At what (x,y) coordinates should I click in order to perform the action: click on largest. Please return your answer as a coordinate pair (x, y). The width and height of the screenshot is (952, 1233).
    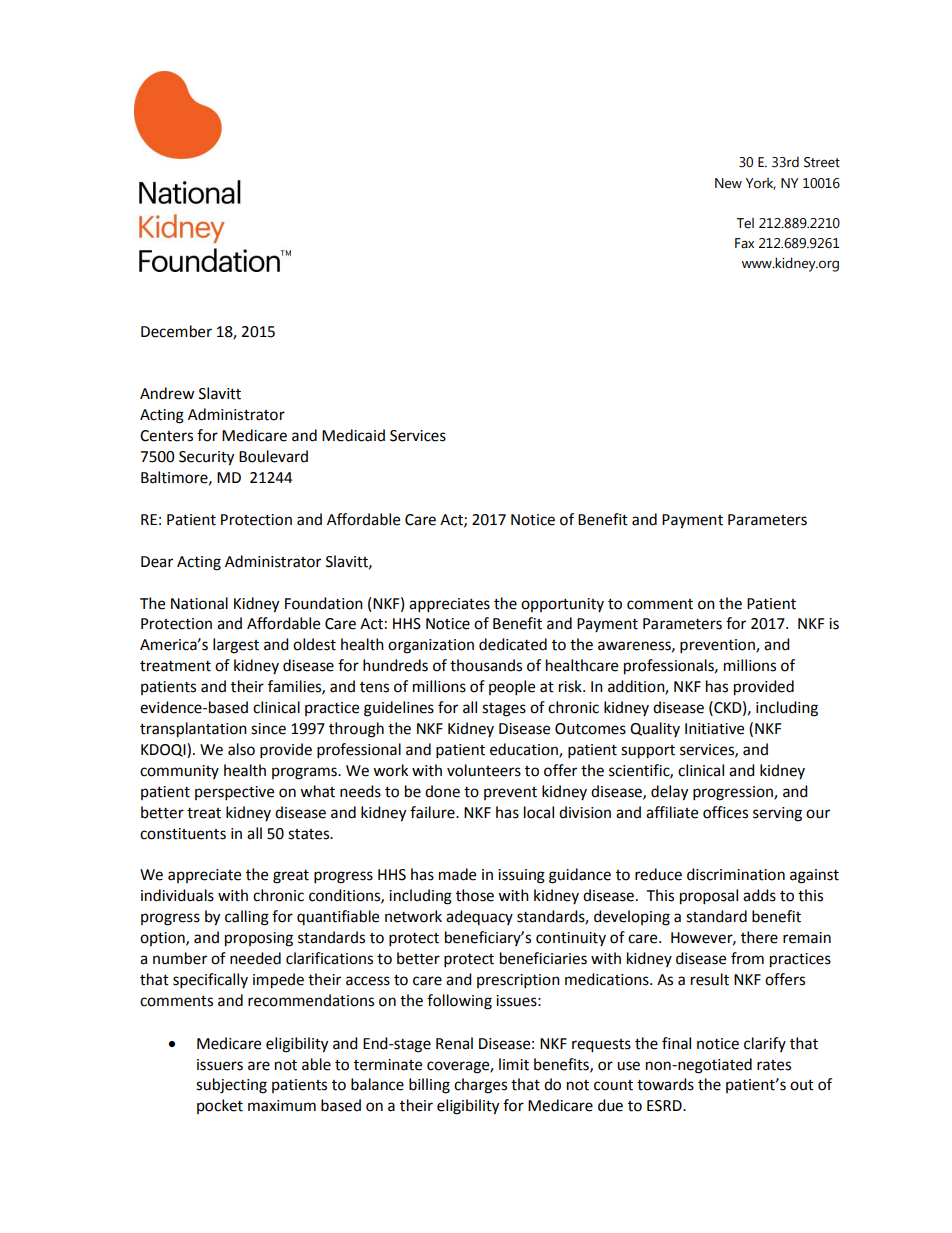
    Looking at the image, I should click on (236, 646).
